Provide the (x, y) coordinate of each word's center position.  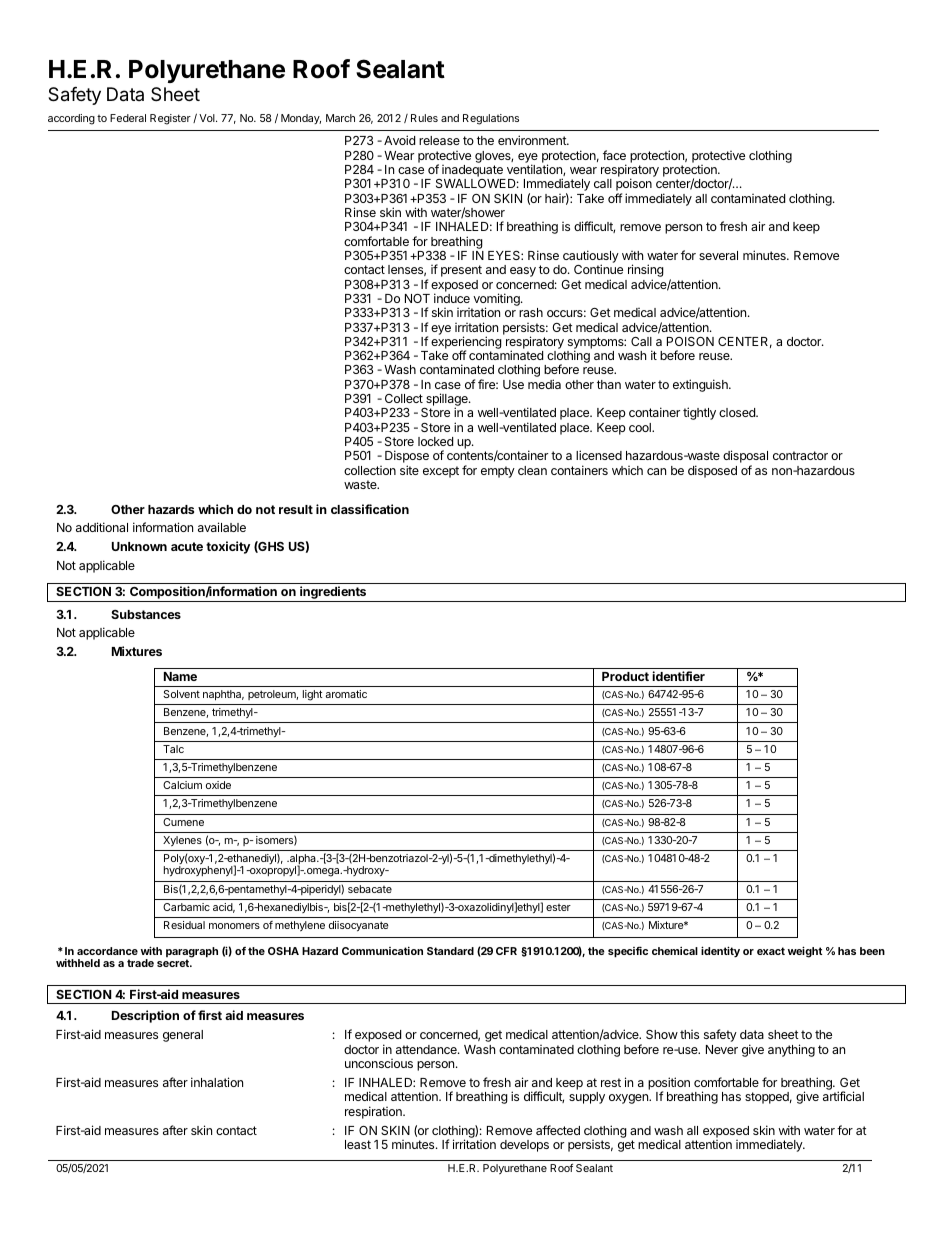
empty (498, 472)
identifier (678, 676)
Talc (173, 749)
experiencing (466, 343)
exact (771, 951)
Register (170, 119)
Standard (450, 951)
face (614, 155)
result (296, 509)
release (439, 140)
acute (187, 546)
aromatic (346, 694)
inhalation (217, 1082)
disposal (745, 458)
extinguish (701, 385)
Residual (184, 925)
